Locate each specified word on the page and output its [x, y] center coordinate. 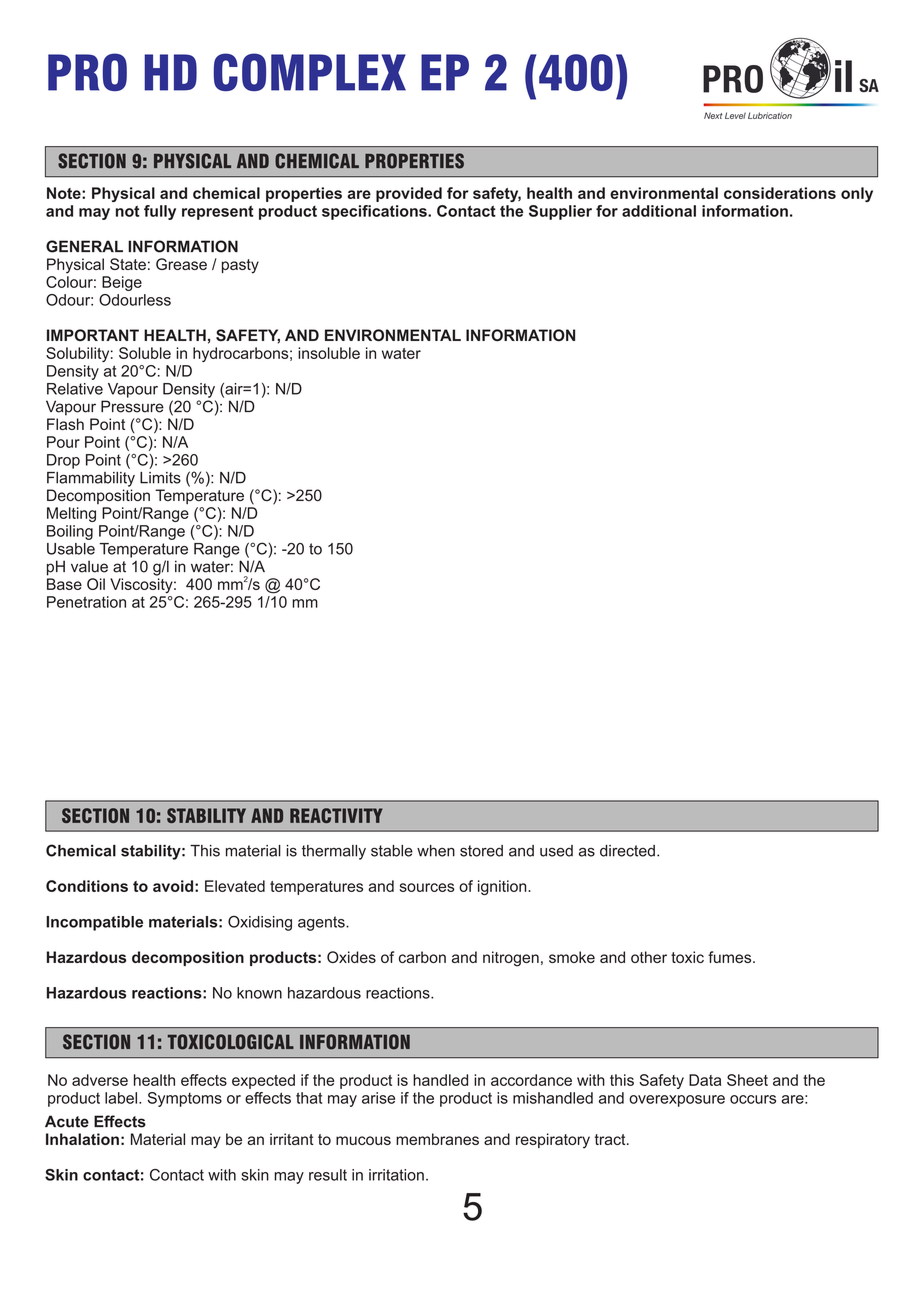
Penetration [86, 602]
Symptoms [185, 1099]
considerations [780, 193]
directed [627, 851]
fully [160, 212]
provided [409, 194]
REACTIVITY [336, 815]
